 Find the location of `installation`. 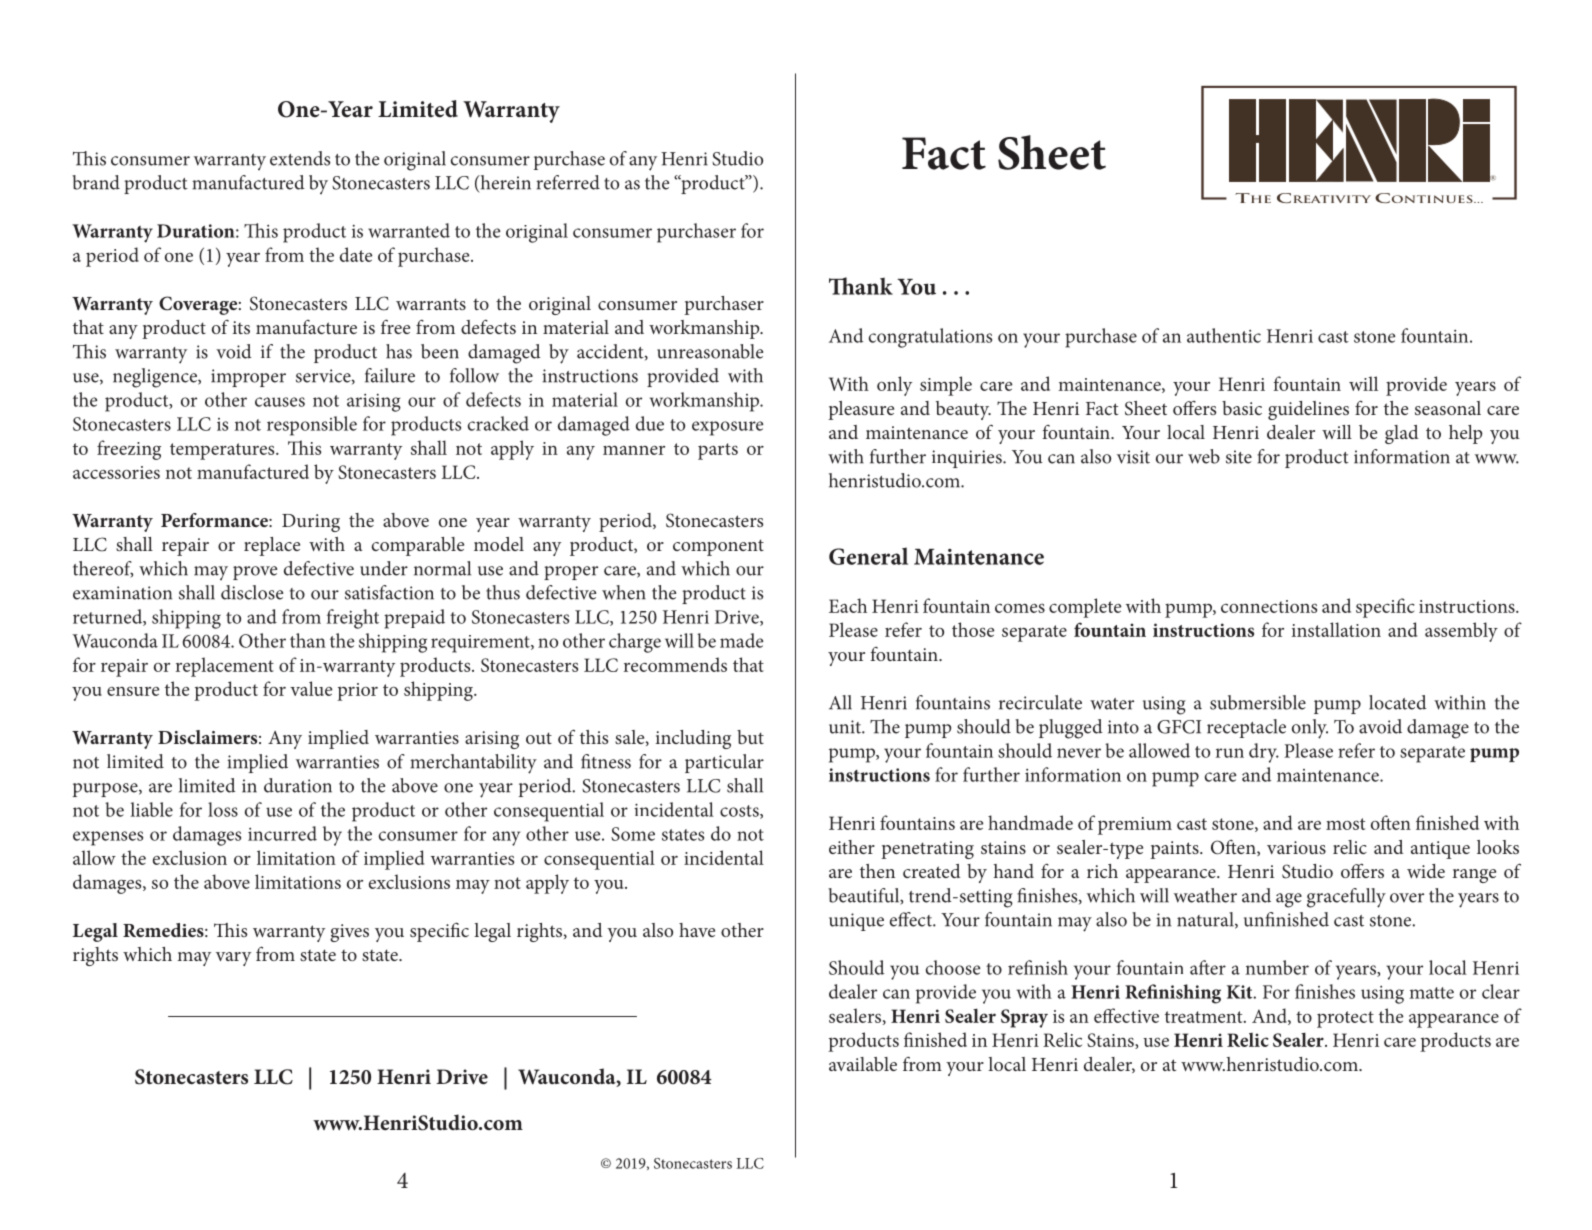

installation is located at coordinates (1336, 629).
